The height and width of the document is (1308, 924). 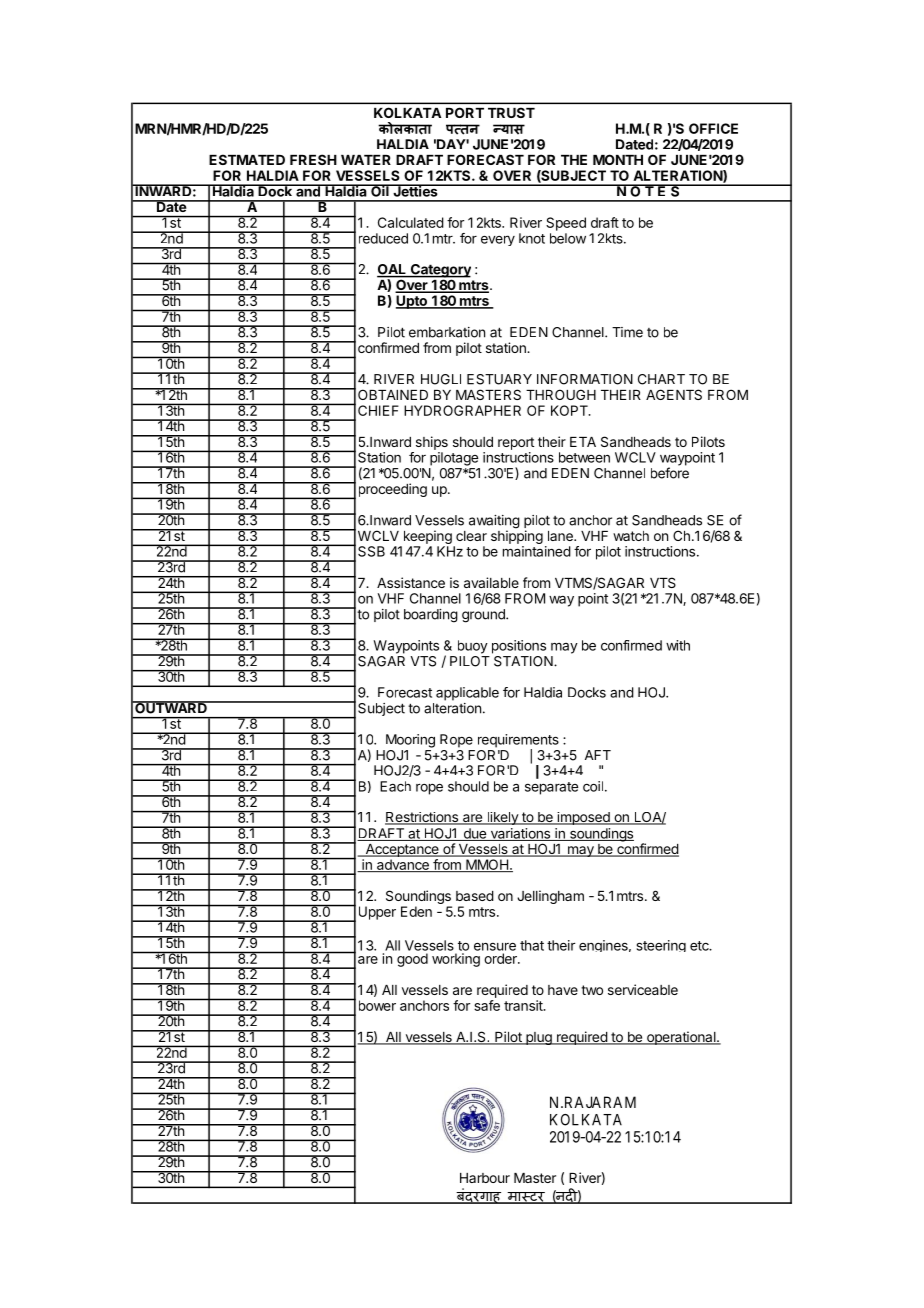 What do you see at coordinates (313, 159) in the document?
I see `FRESH` at bounding box center [313, 159].
